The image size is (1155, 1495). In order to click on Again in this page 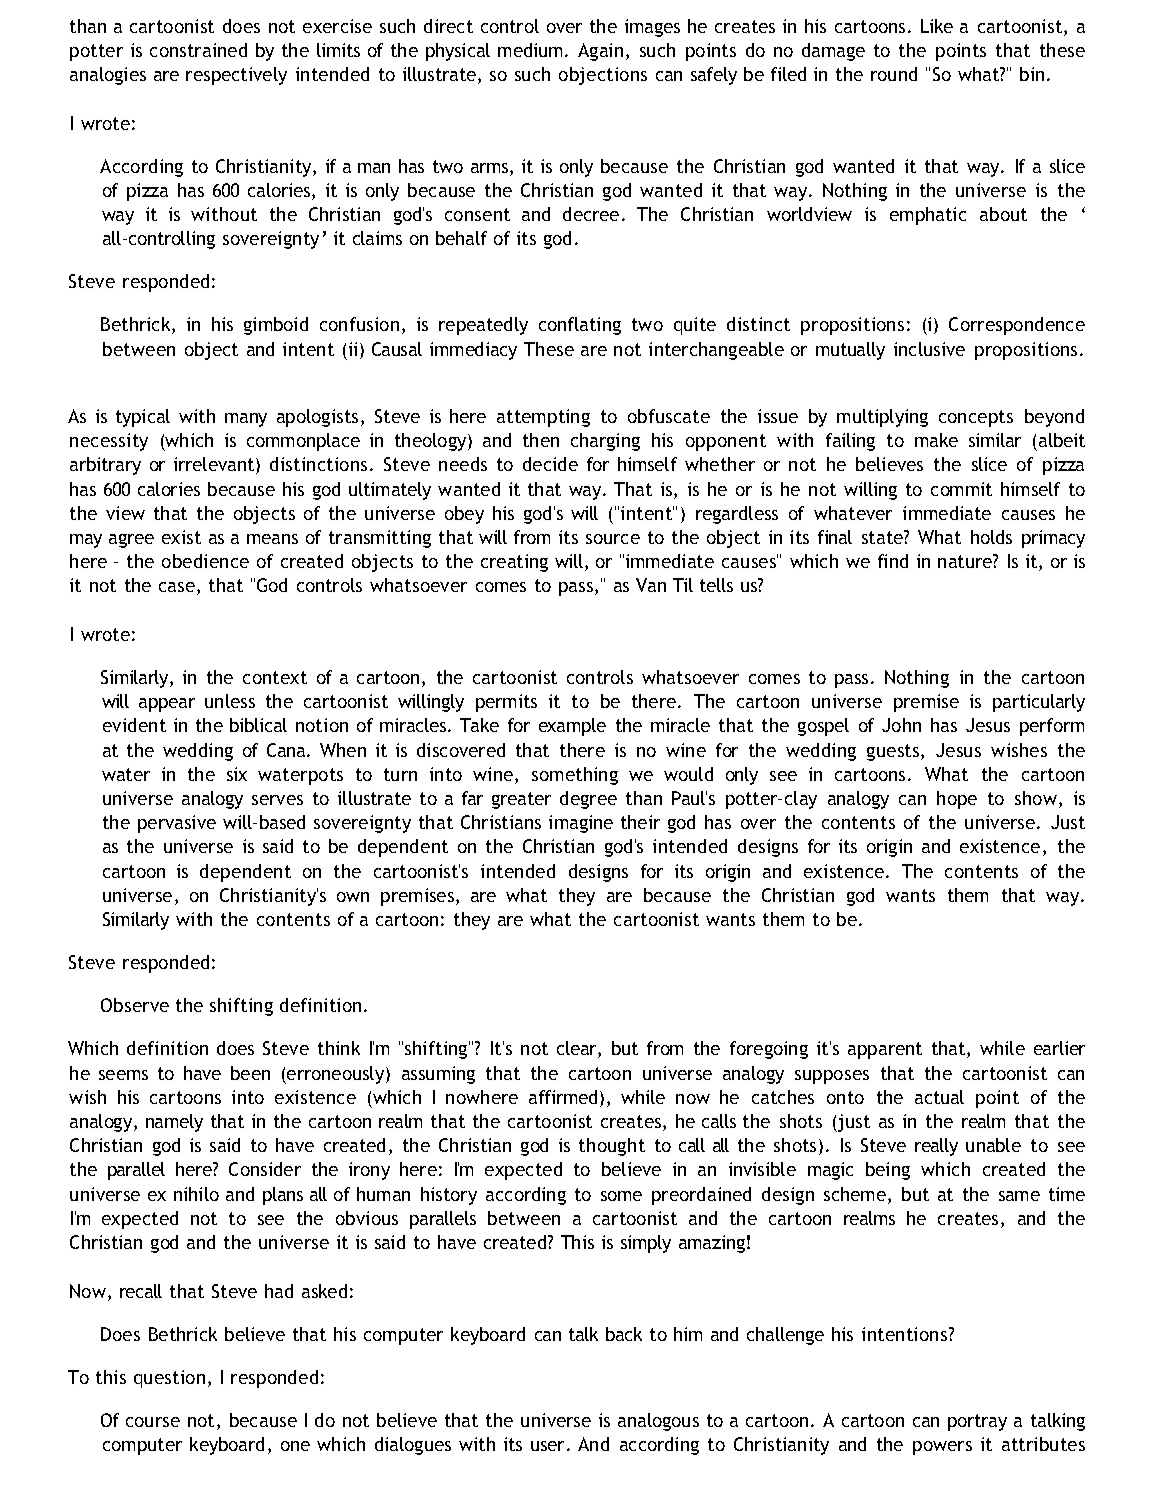, I will do `click(600, 52)`.
